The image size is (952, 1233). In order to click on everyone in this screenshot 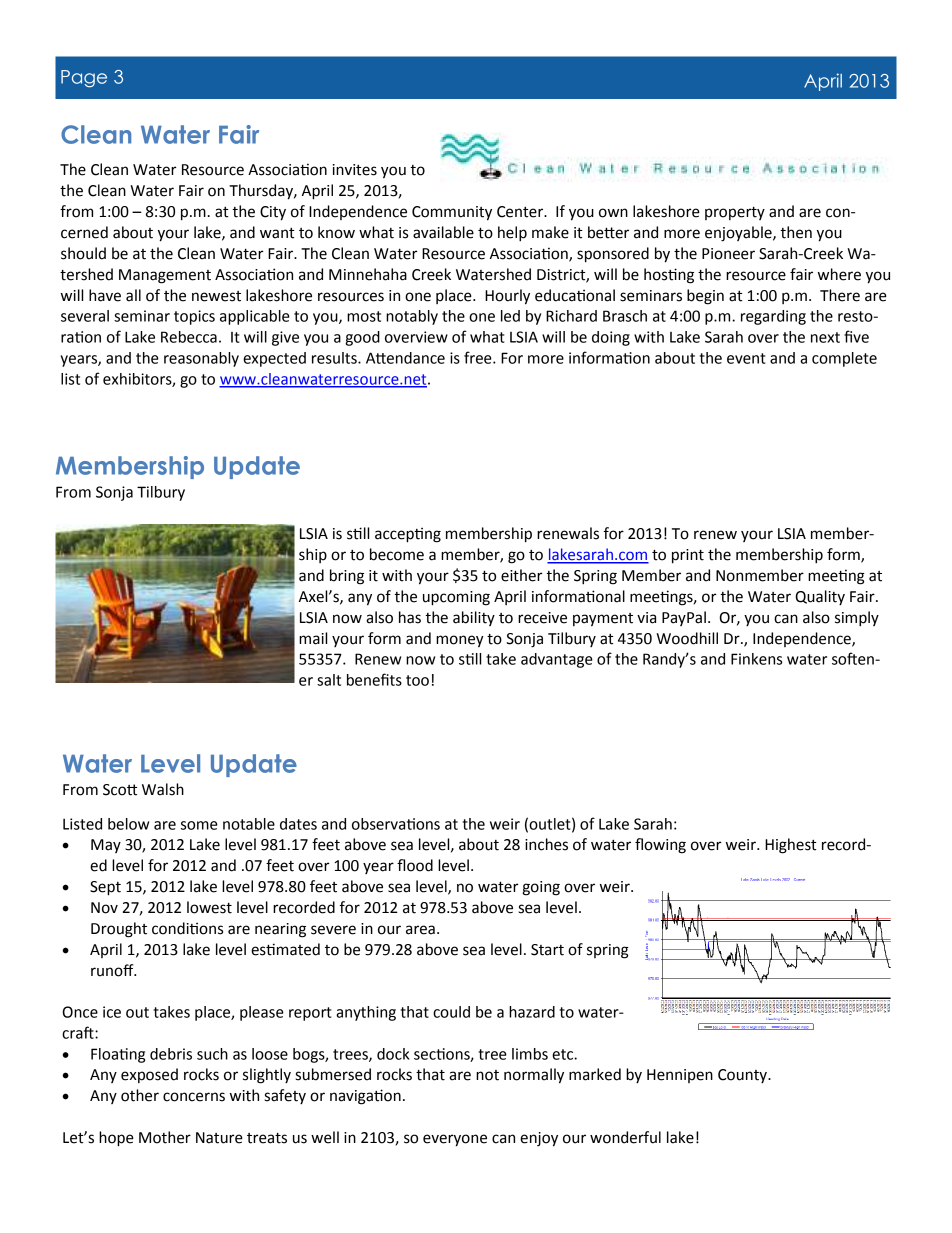, I will do `click(455, 1140)`.
